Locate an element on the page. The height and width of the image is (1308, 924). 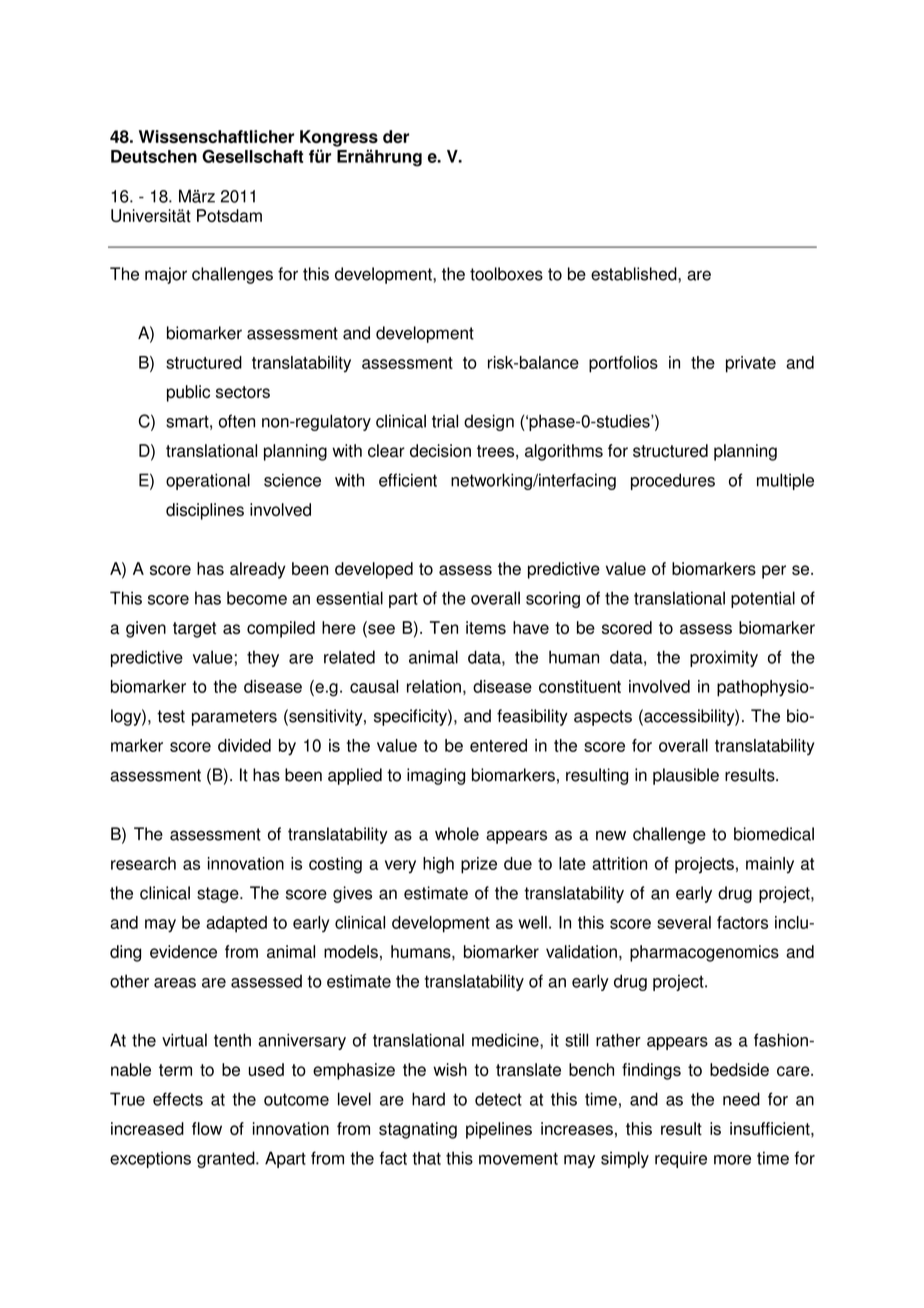
pipelines is located at coordinates (499, 1130).
